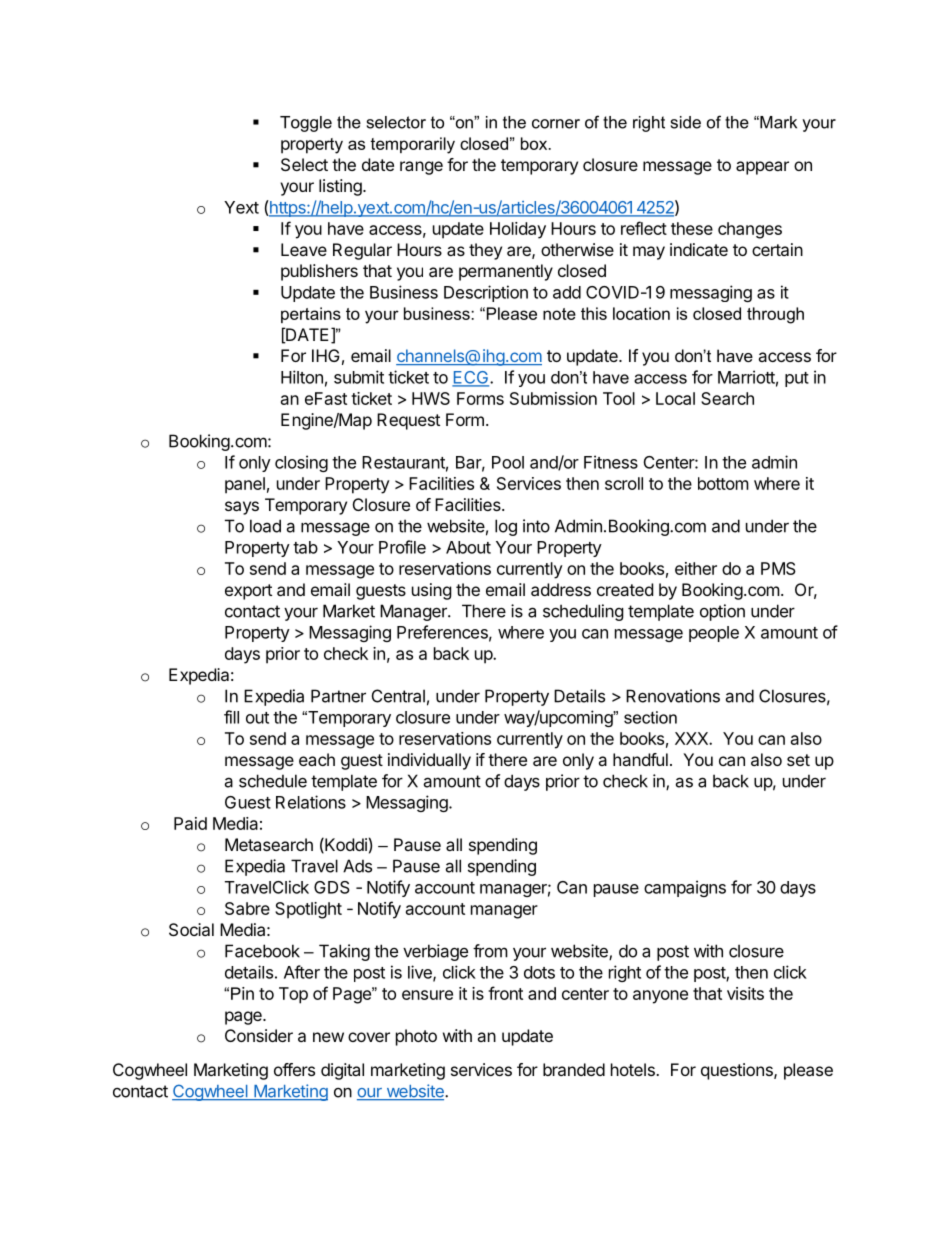 The image size is (952, 1233). What do you see at coordinates (470, 378) in the screenshot?
I see `ECG` at bounding box center [470, 378].
